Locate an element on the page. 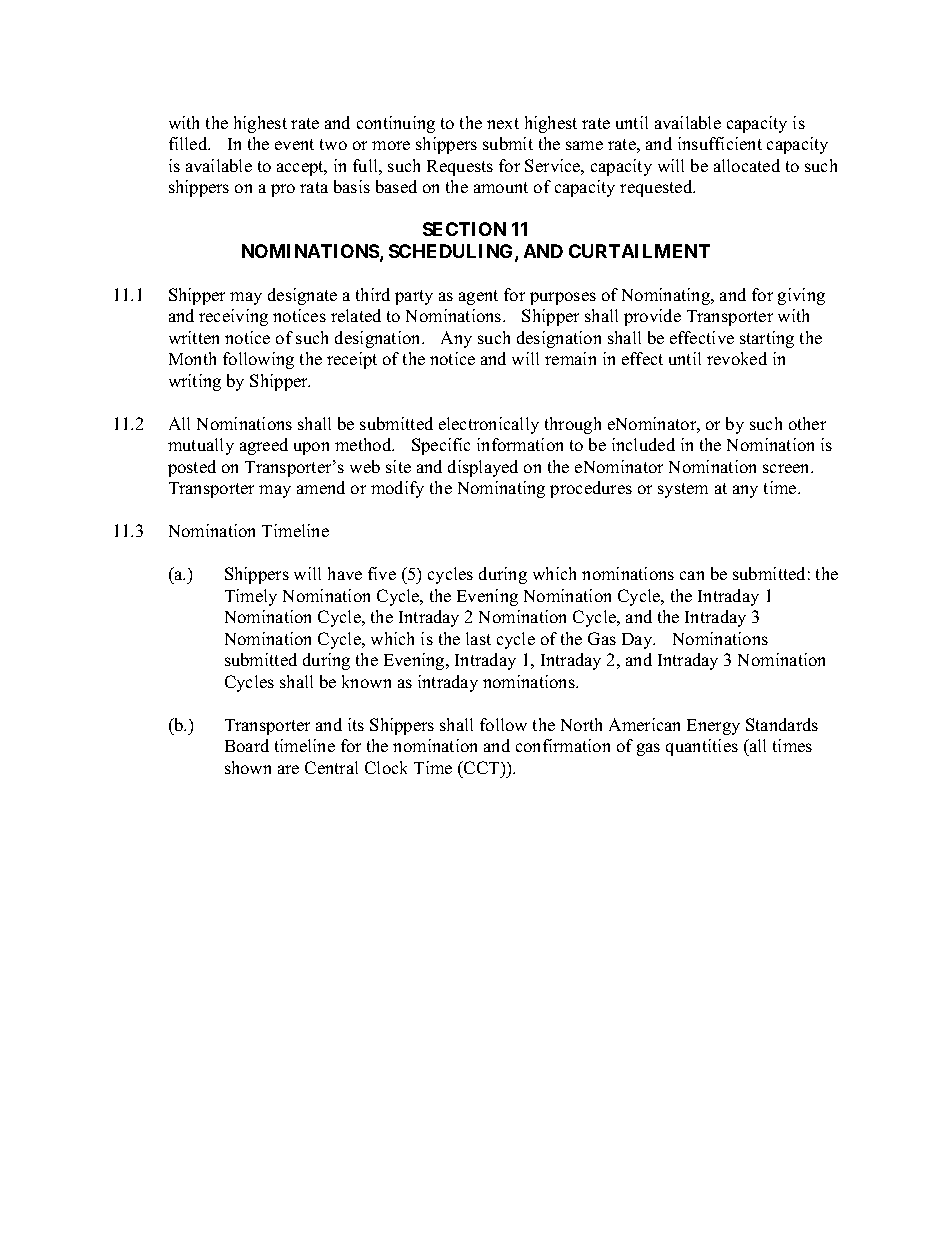  electronically is located at coordinates (489, 425).
